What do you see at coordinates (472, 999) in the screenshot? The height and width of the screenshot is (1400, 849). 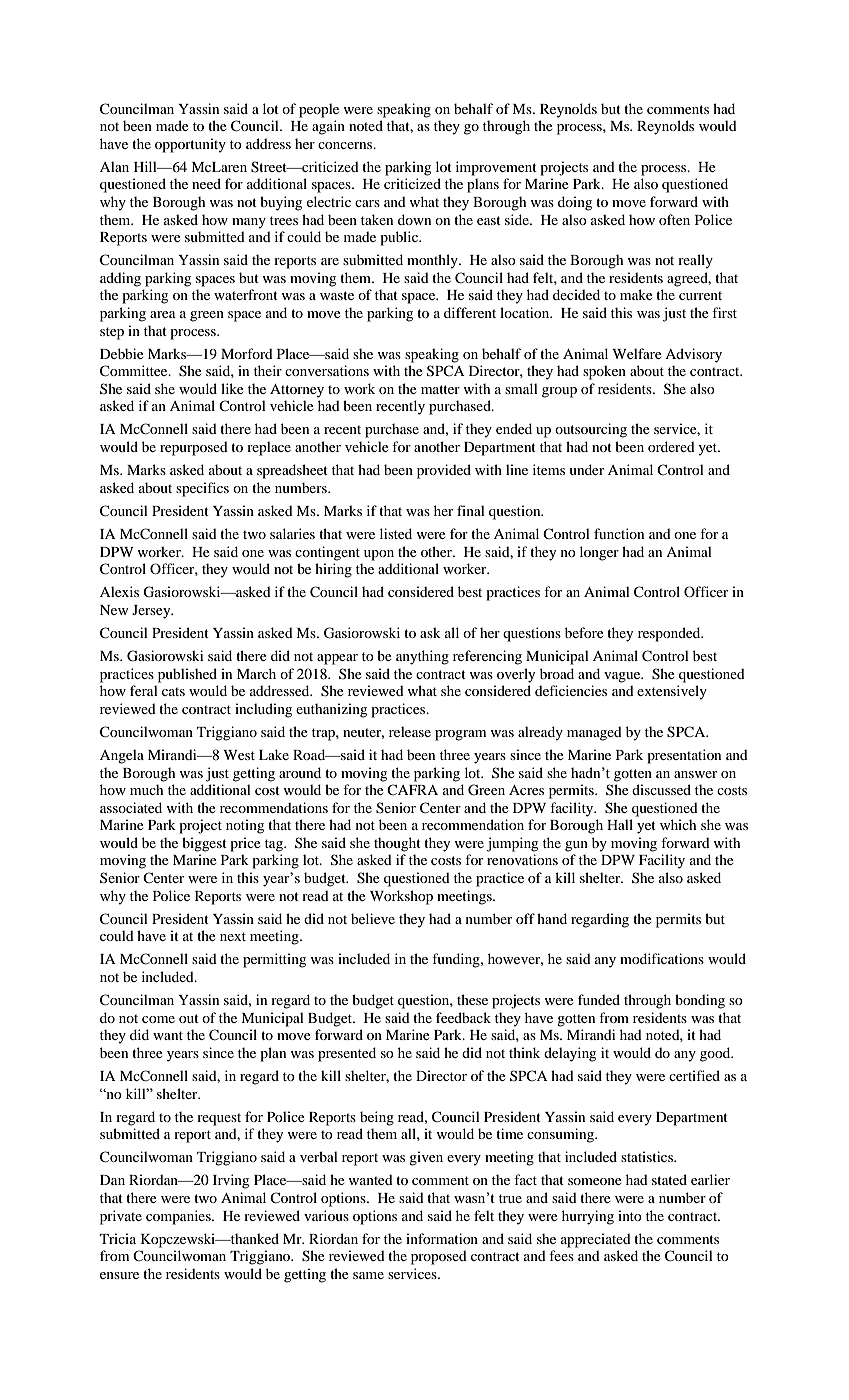 I see `these` at bounding box center [472, 999].
